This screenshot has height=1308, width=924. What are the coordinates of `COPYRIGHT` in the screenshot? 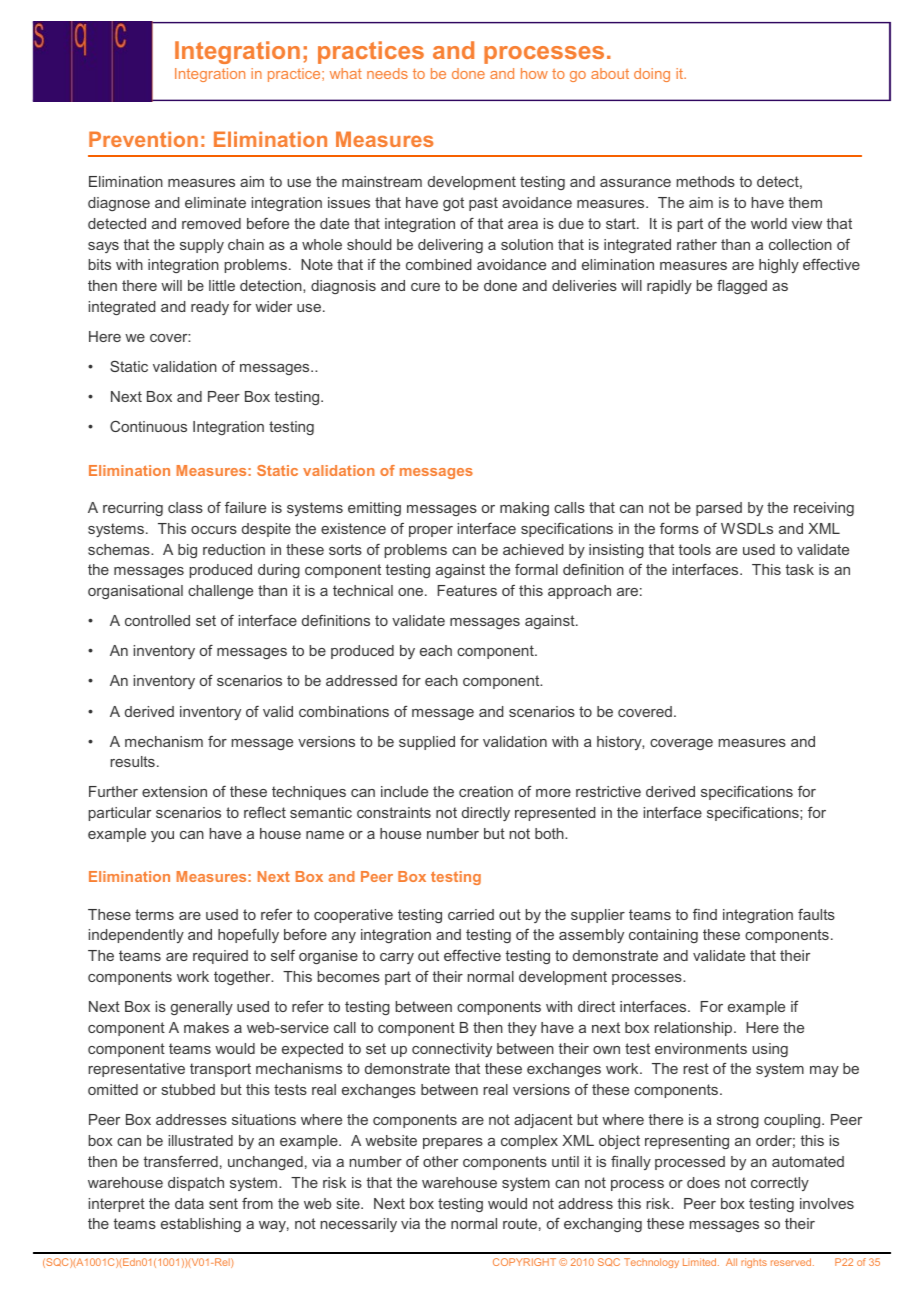 It's located at (524, 1262).
